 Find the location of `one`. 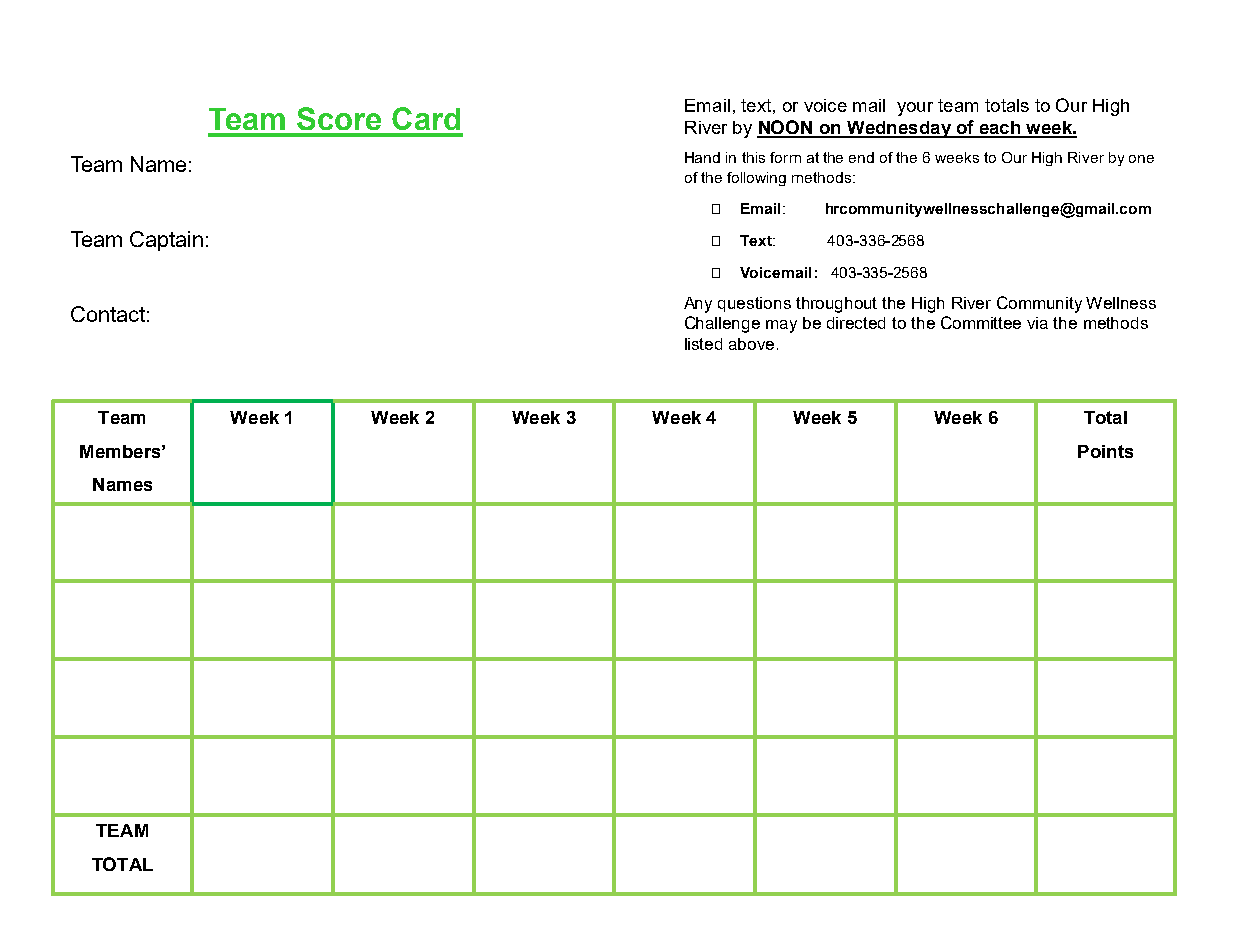

one is located at coordinates (1141, 159).
